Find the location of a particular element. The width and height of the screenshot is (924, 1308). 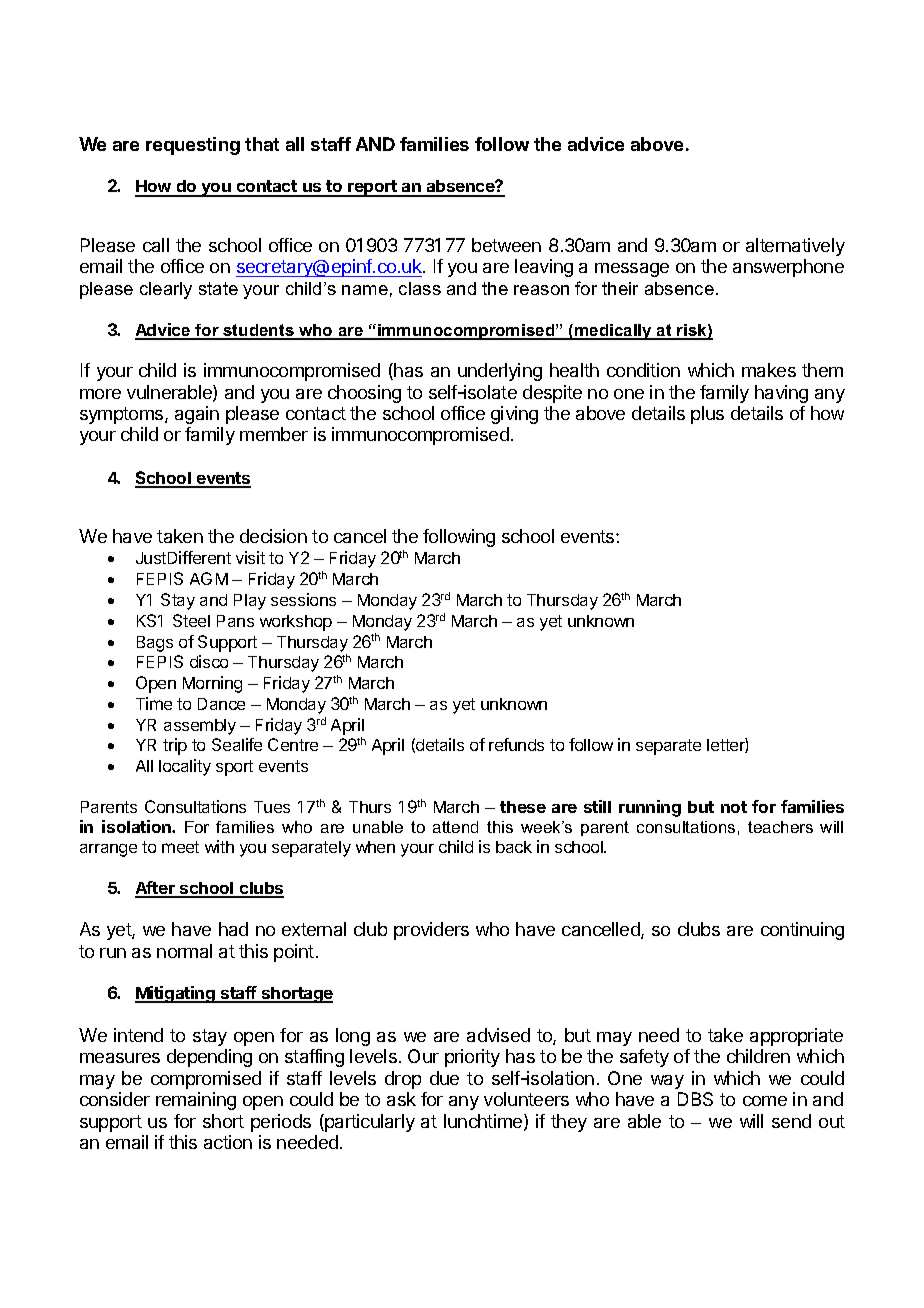

giving is located at coordinates (514, 415).
